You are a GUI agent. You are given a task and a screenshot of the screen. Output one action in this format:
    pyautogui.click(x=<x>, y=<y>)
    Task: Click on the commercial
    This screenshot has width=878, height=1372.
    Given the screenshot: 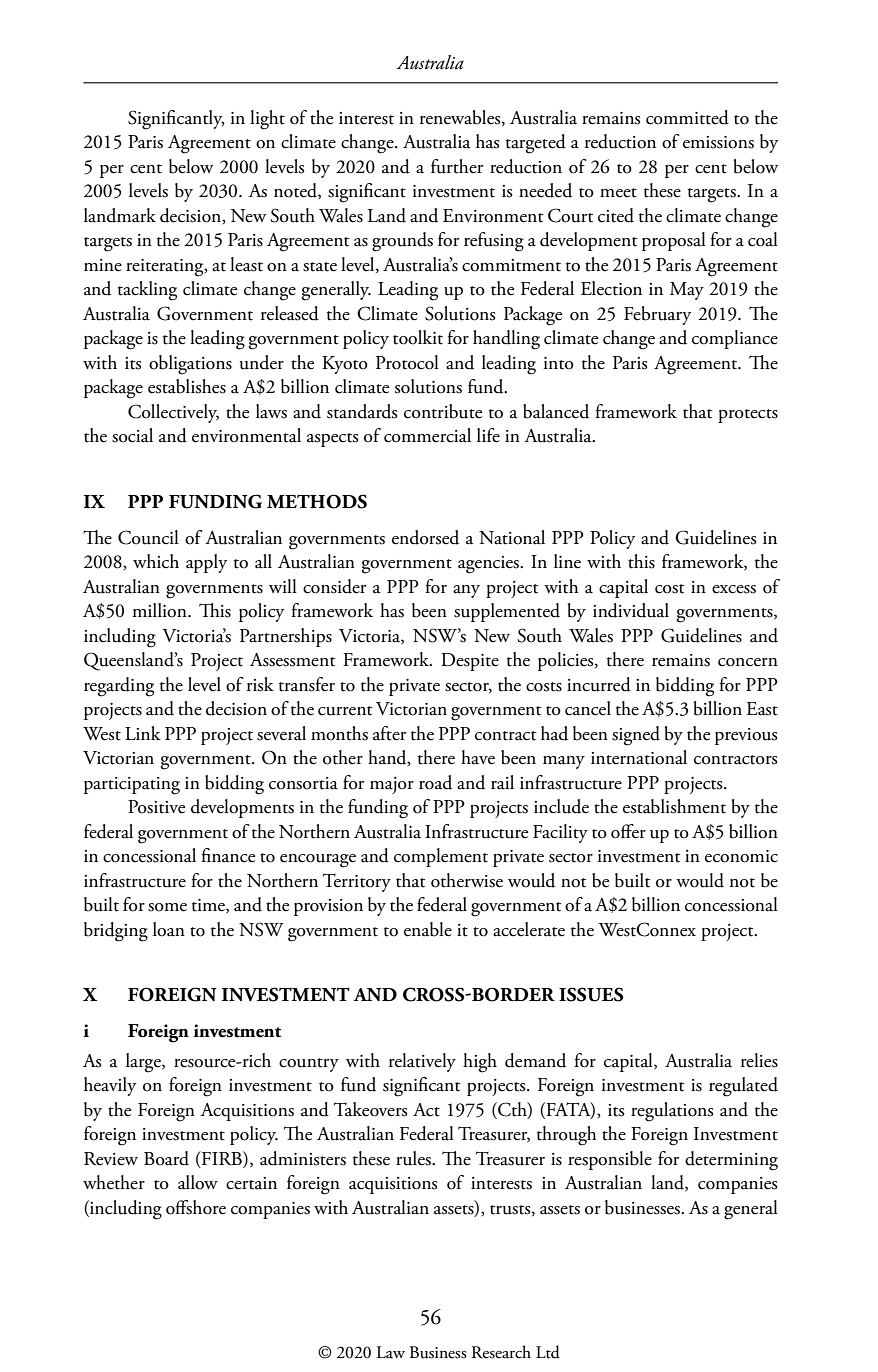 What is the action you would take?
    pyautogui.click(x=427, y=435)
